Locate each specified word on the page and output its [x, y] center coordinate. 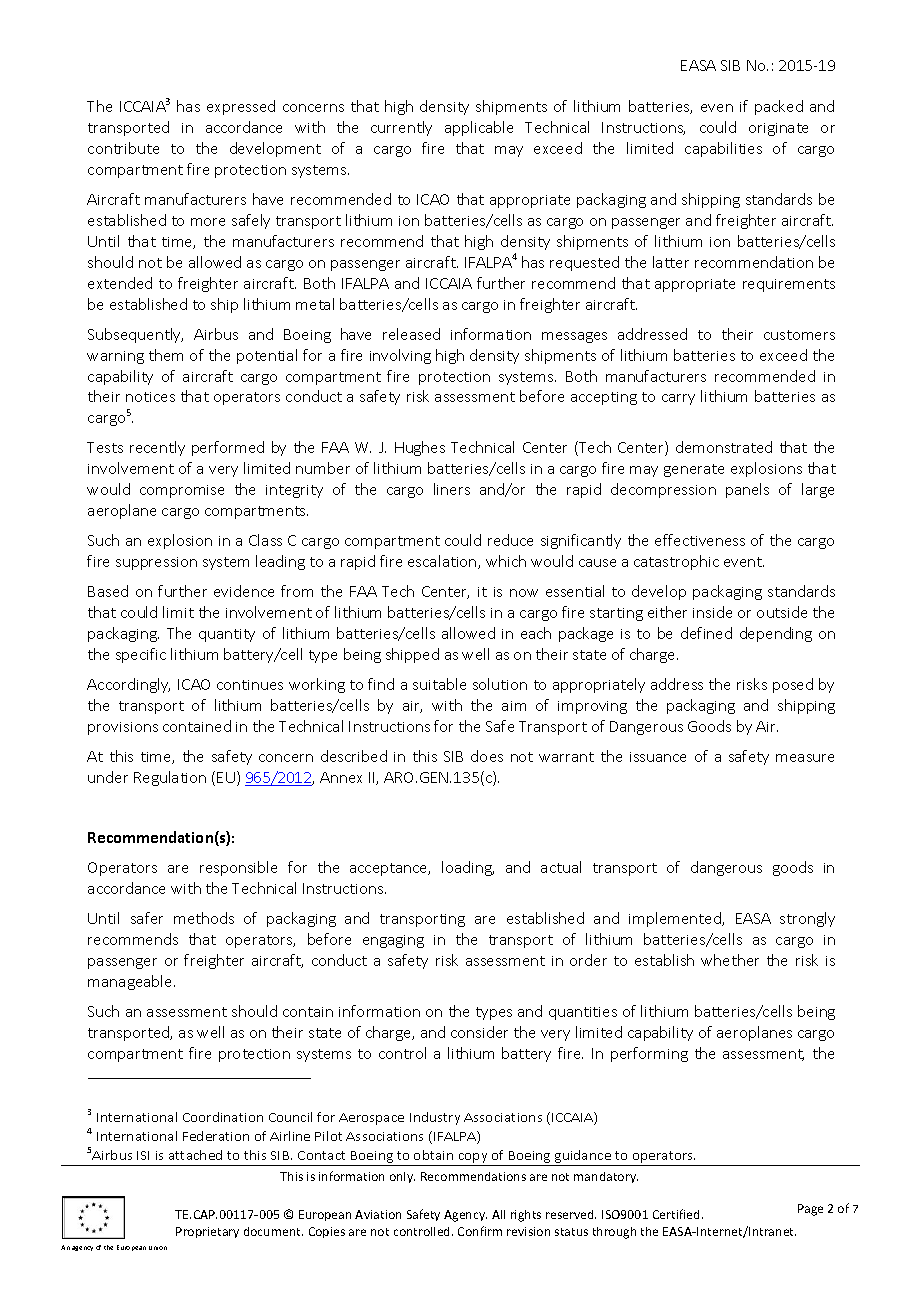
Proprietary [207, 1232]
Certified [678, 1214]
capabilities [723, 149]
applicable [479, 128]
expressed [241, 107]
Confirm [480, 1231]
